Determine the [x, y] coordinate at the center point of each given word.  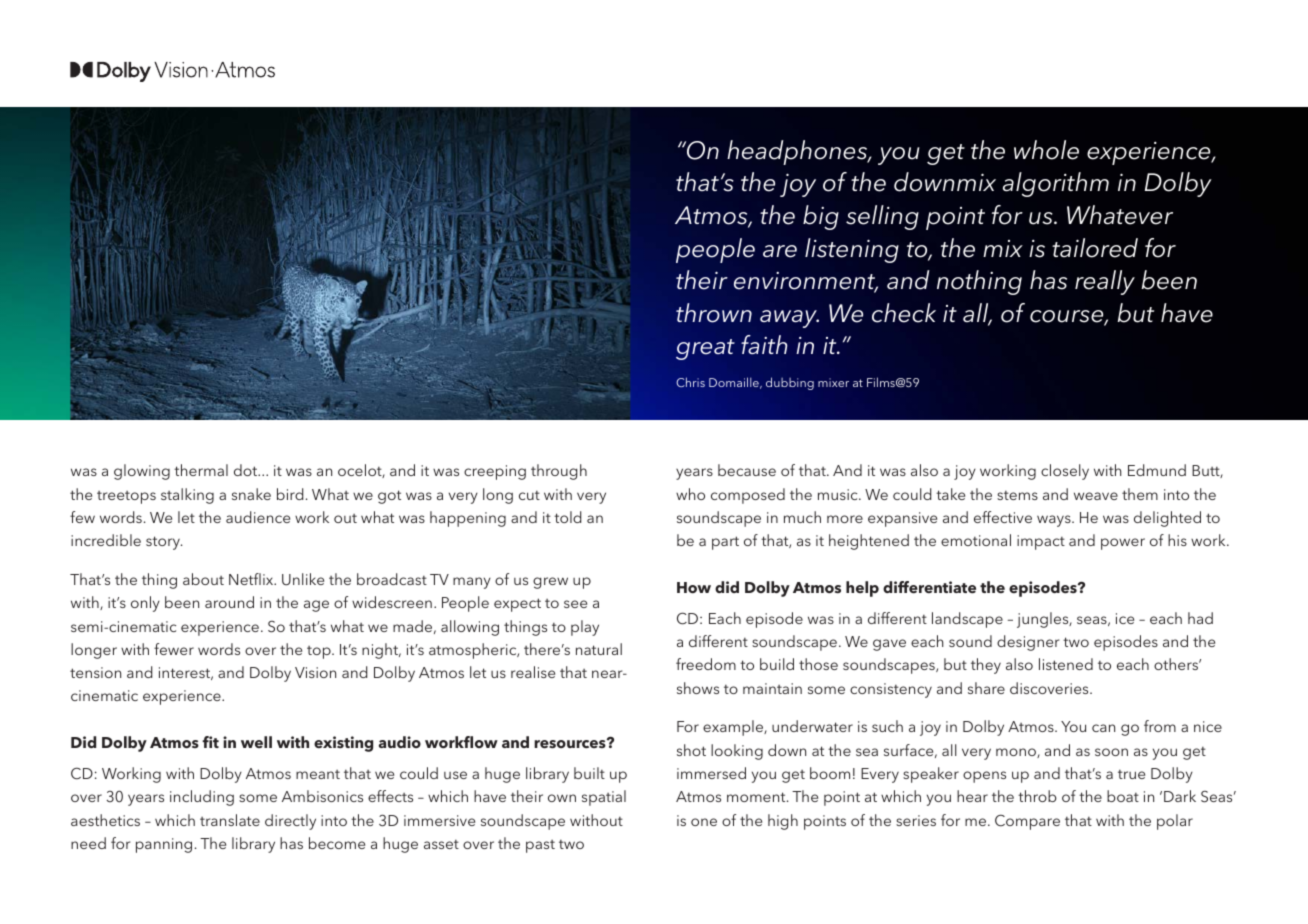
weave [1096, 496]
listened [1066, 664]
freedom [706, 664]
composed [748, 496]
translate [230, 820]
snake [251, 494]
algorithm [1056, 184]
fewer [174, 649]
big [821, 217]
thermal [201, 470]
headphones [798, 152]
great [705, 349]
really [1105, 282]
